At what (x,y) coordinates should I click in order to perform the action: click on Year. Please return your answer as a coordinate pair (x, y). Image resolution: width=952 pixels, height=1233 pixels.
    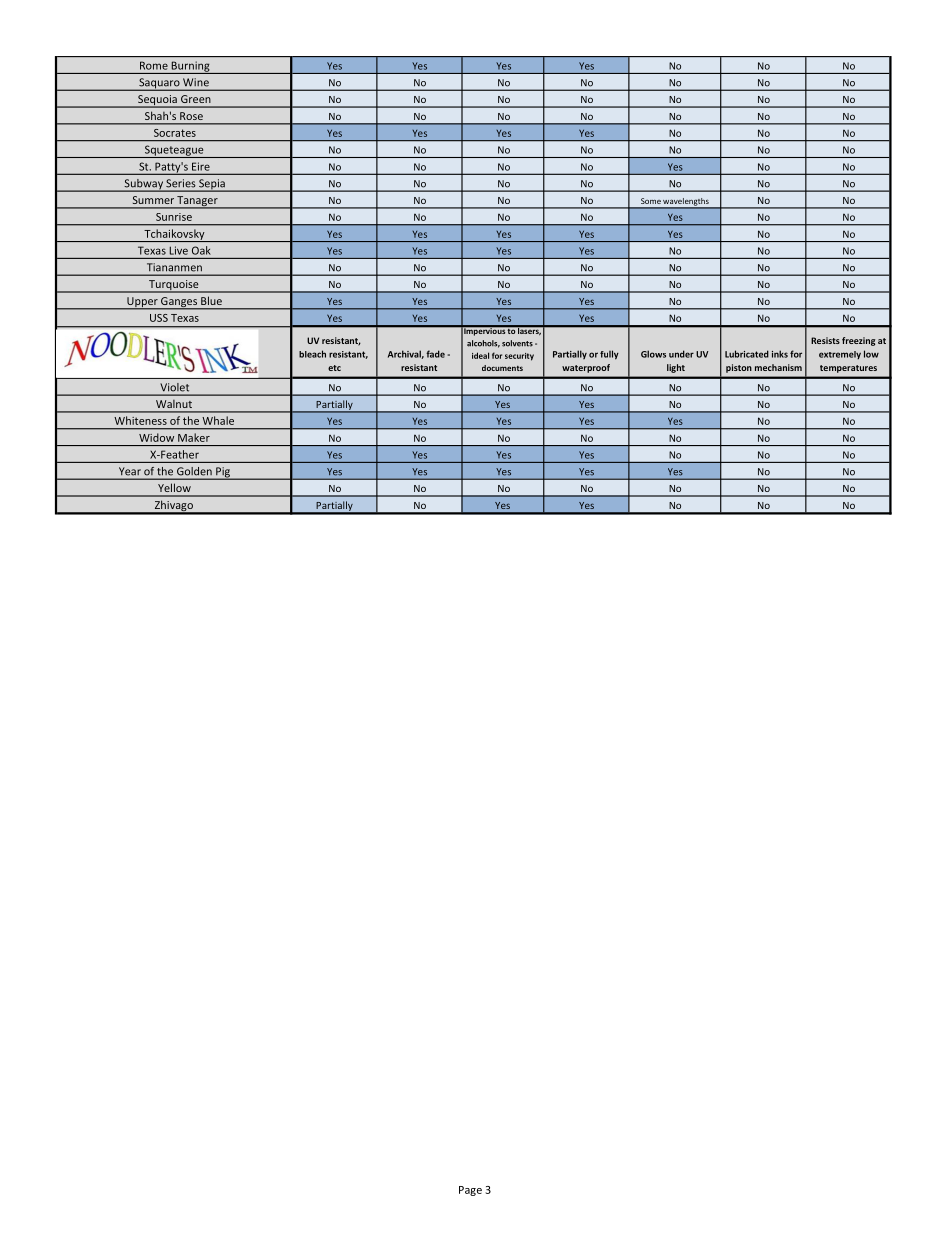
    Looking at the image, I should click on (130, 471).
